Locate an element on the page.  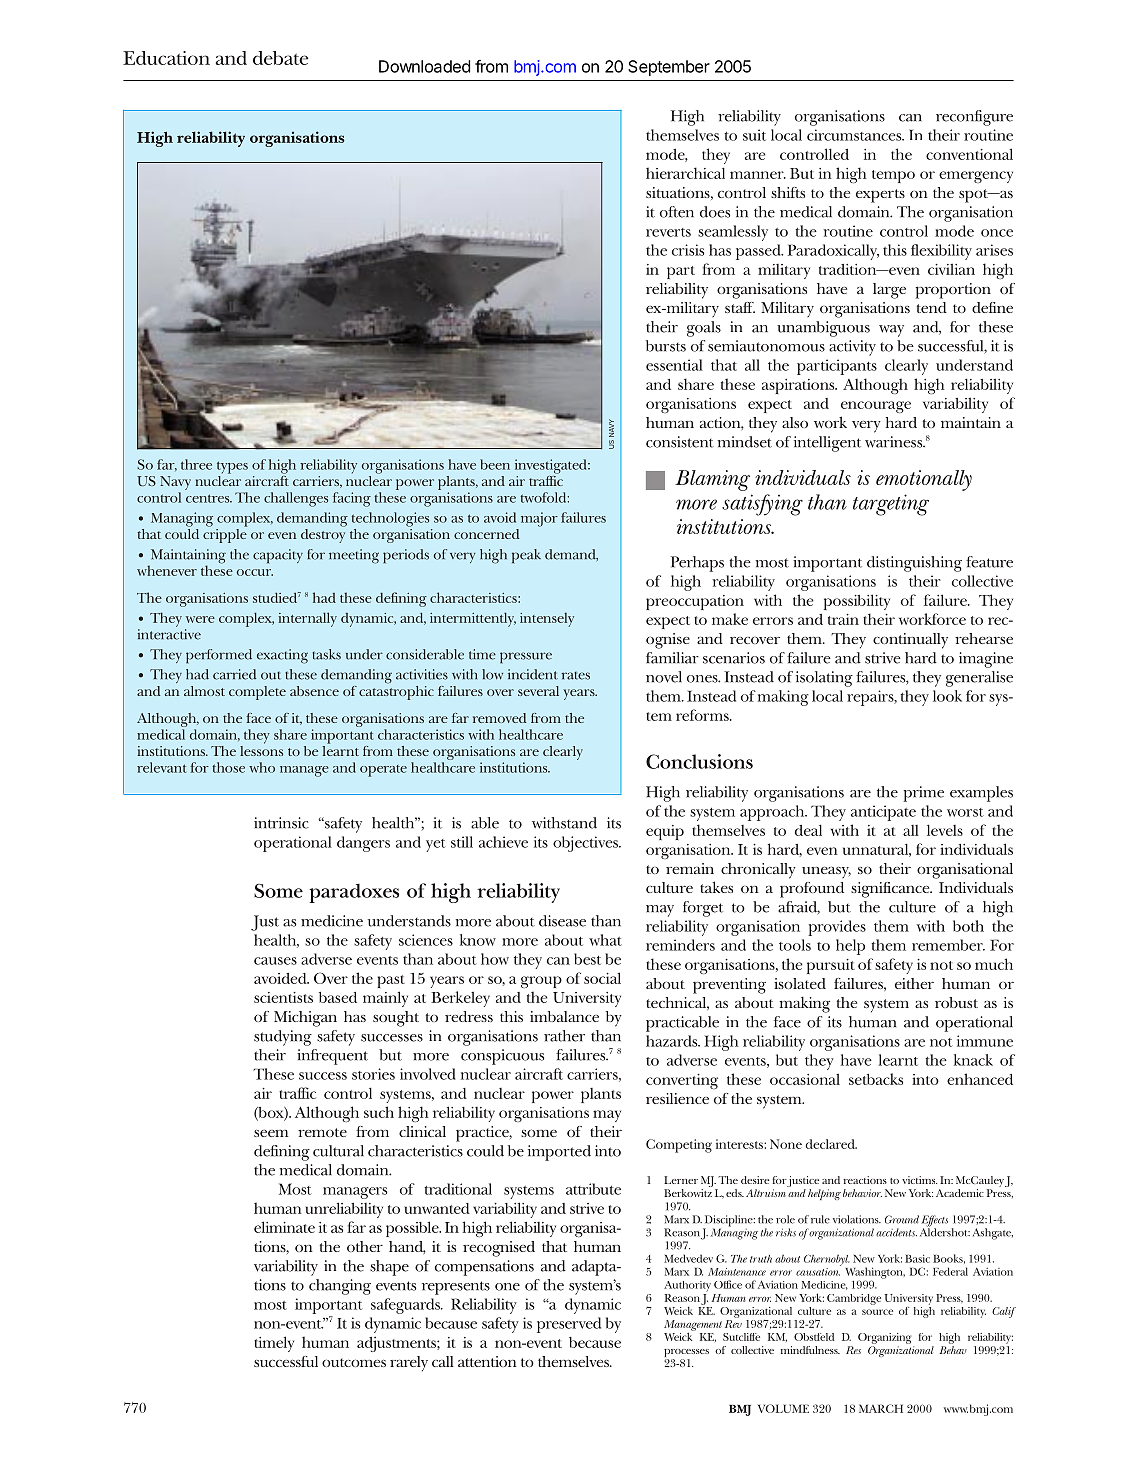
circumstances is located at coordinates (855, 135).
